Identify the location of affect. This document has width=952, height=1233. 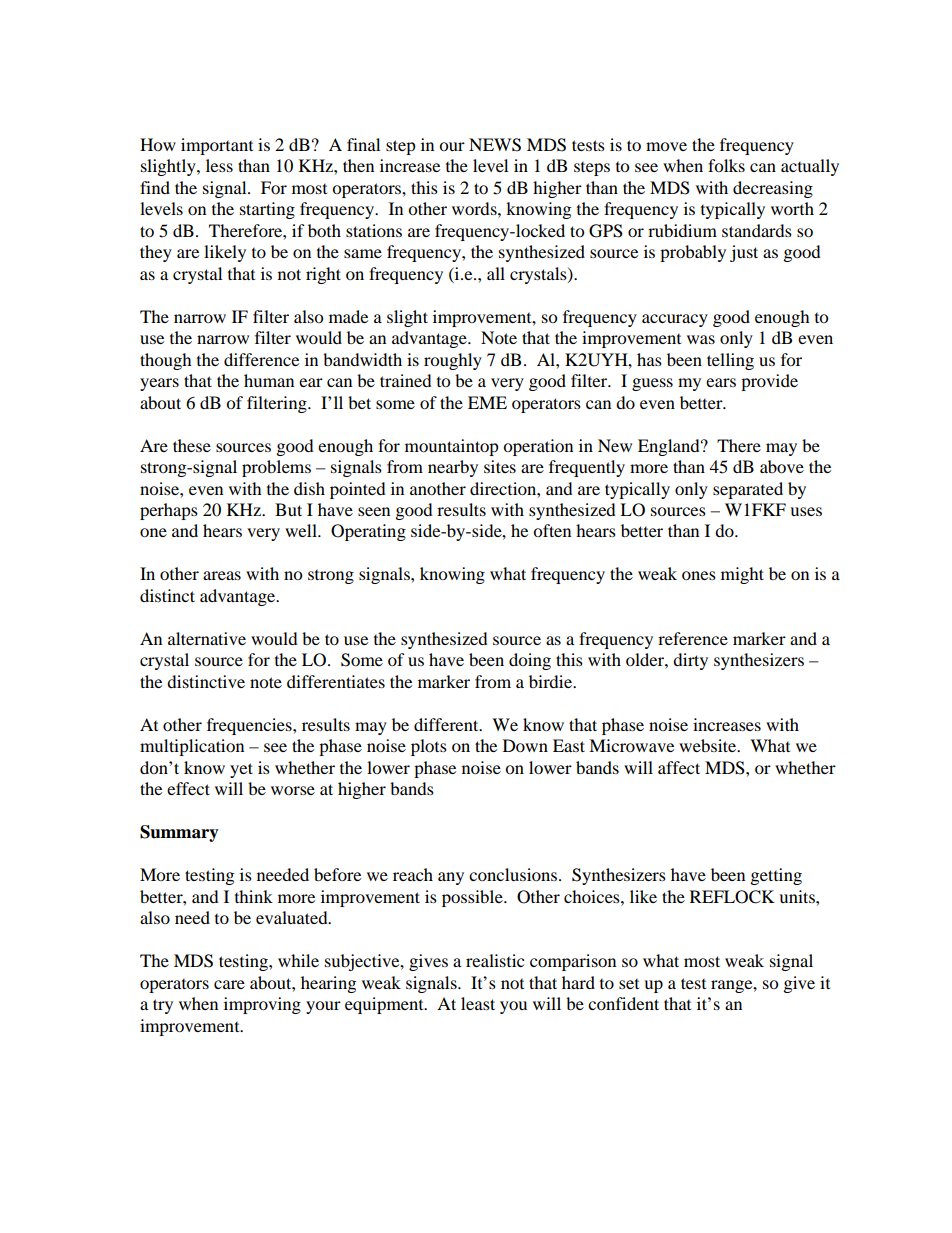
(679, 767).
